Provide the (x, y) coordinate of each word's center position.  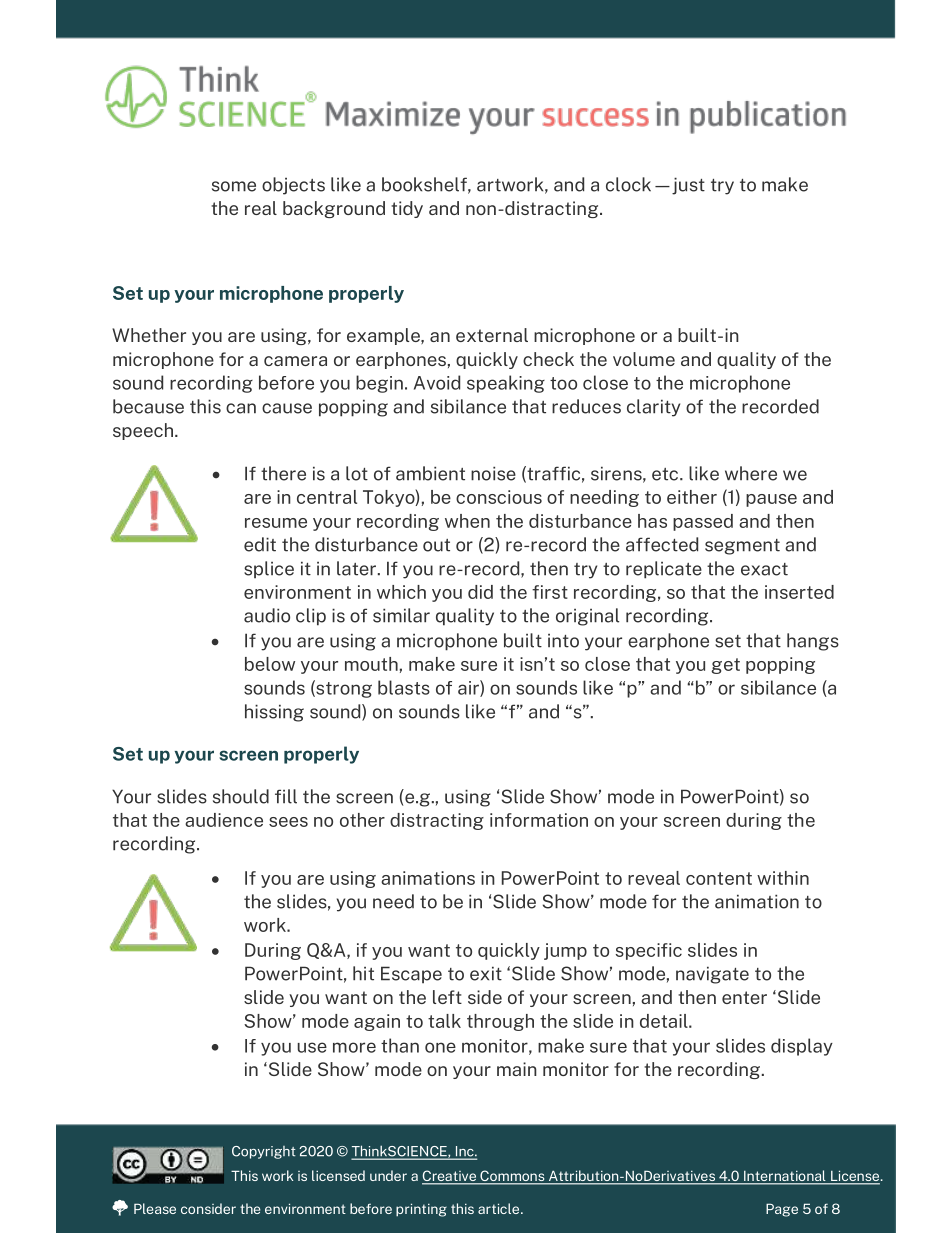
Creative (450, 1177)
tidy (407, 209)
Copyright (264, 1152)
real (261, 208)
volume (644, 359)
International (785, 1177)
